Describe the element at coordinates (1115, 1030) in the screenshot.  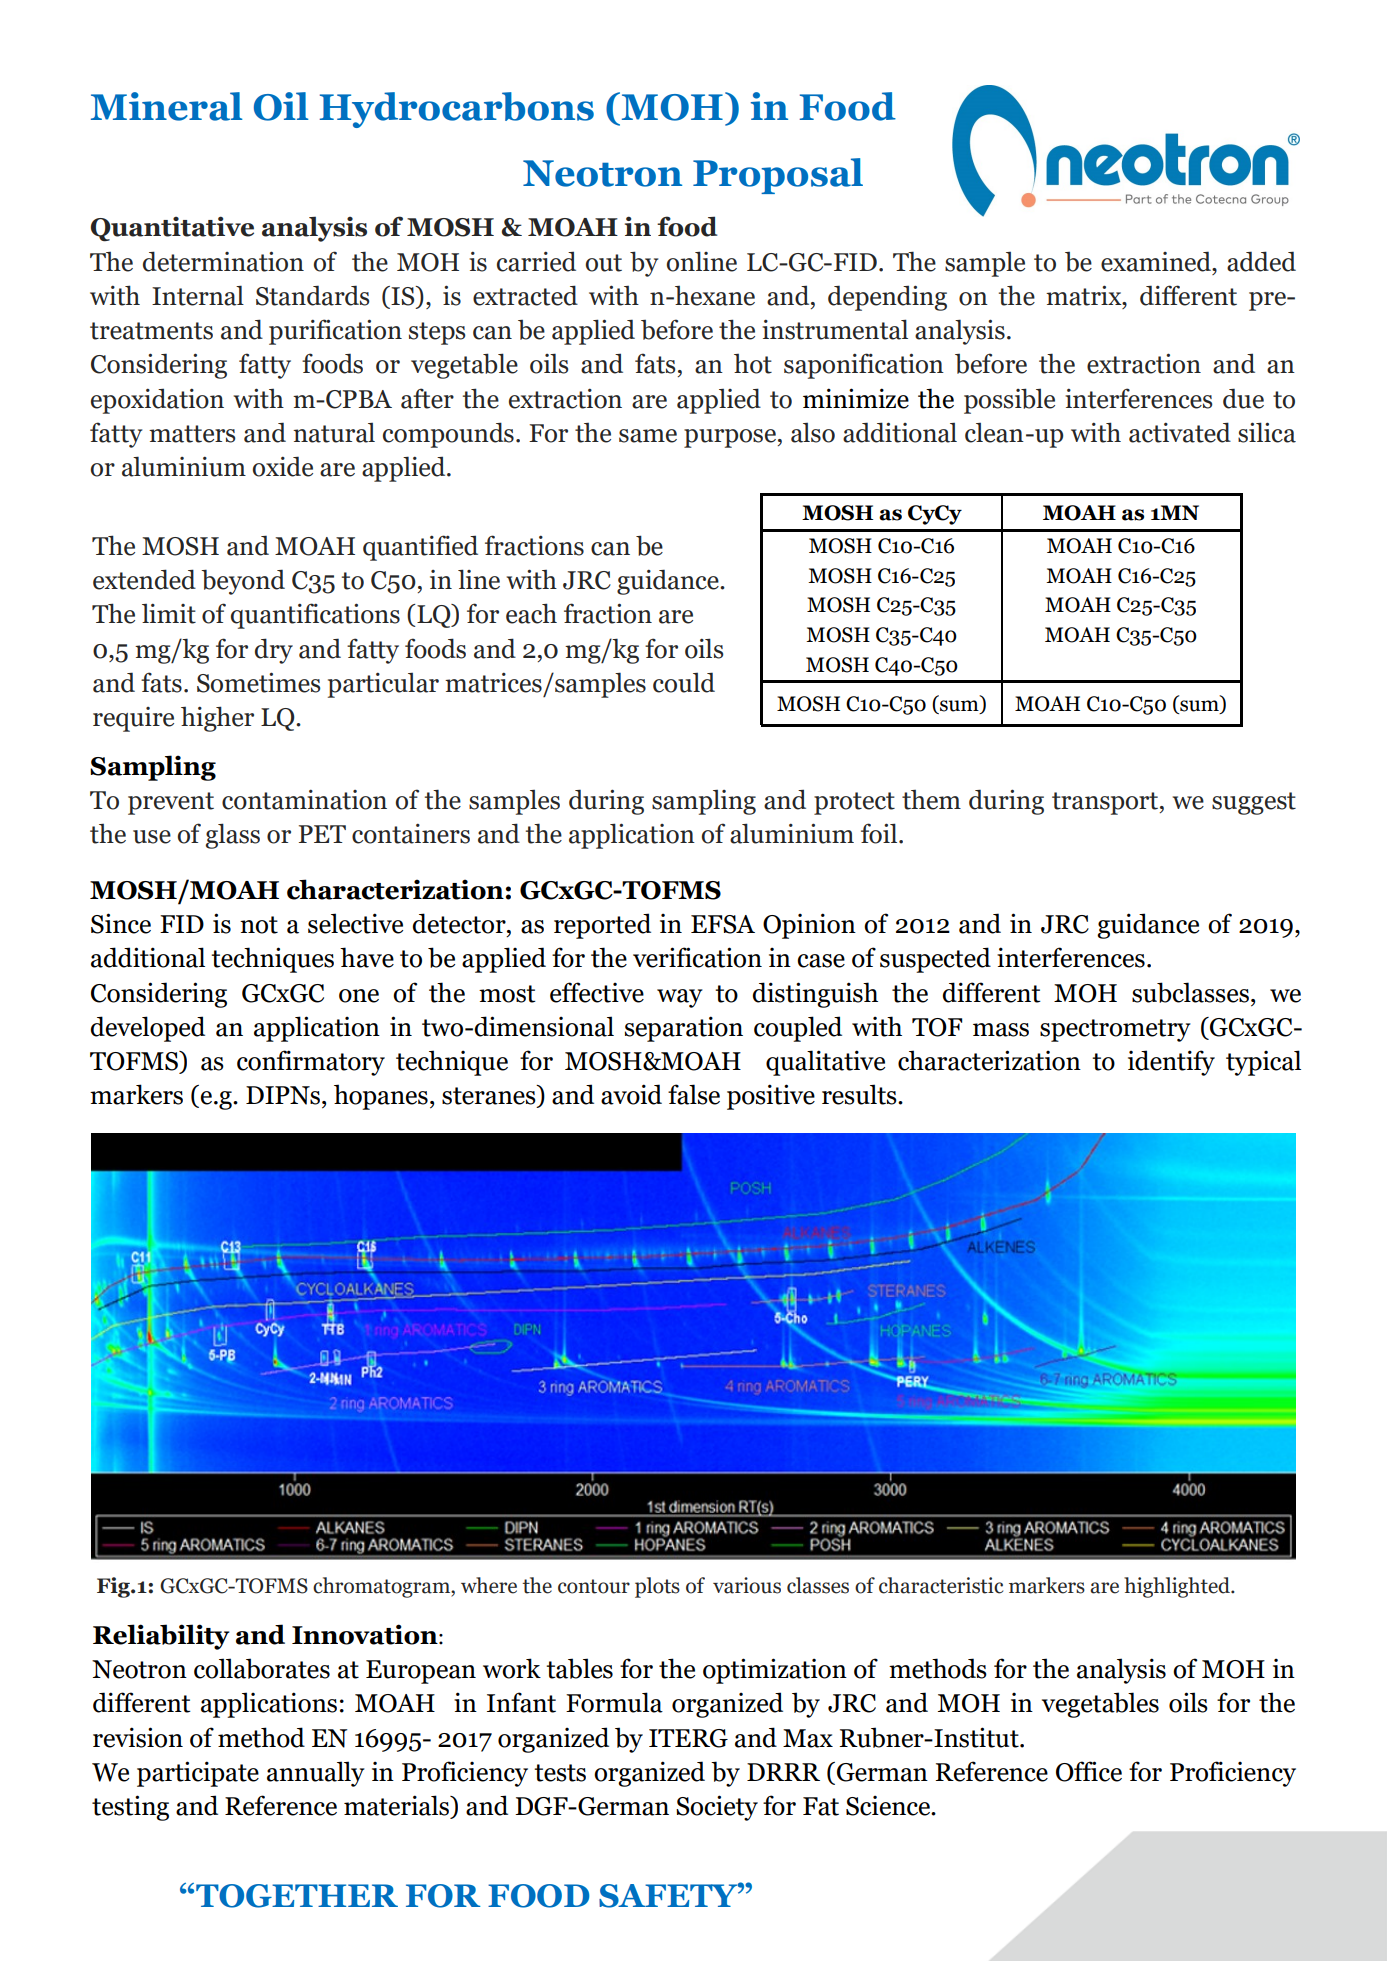
I see `spectrometry` at that location.
